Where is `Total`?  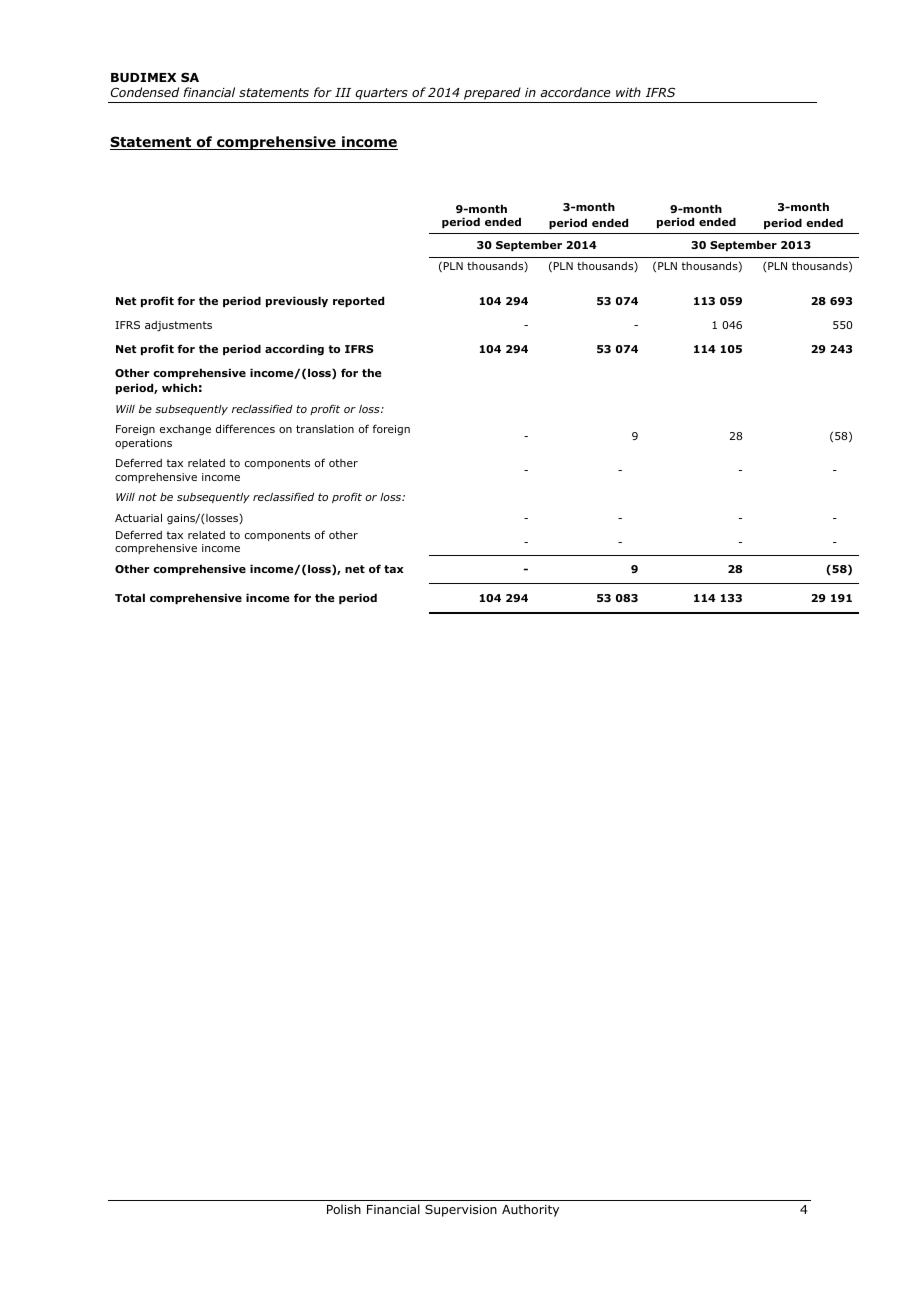
Total is located at coordinates (130, 597).
